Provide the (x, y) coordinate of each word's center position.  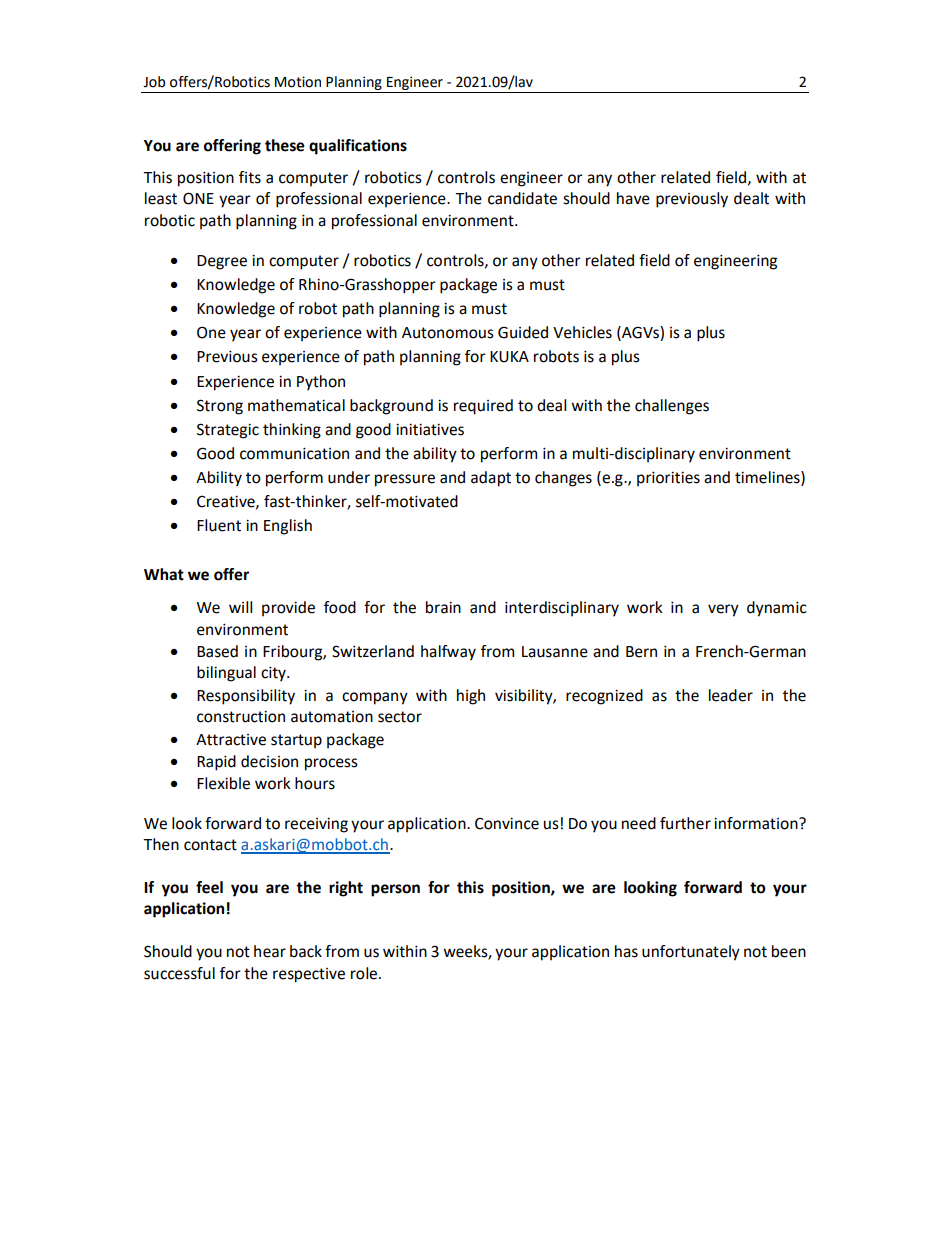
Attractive (231, 740)
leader (731, 695)
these (285, 145)
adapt (491, 479)
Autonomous (448, 333)
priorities (668, 479)
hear (270, 951)
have (633, 198)
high (471, 697)
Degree (222, 262)
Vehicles (582, 332)
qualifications (358, 147)
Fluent (219, 525)
